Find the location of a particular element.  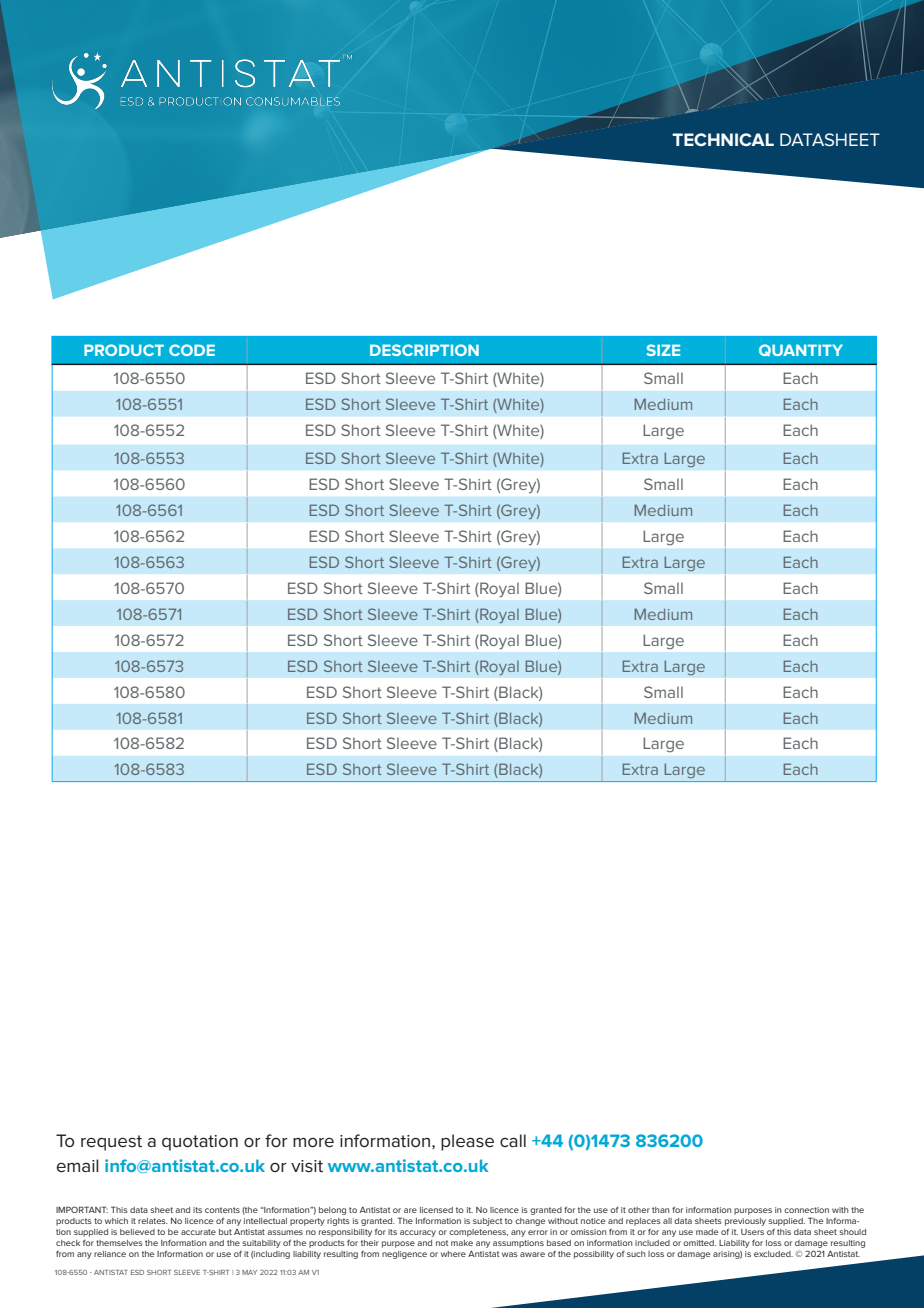

visit is located at coordinates (307, 1166).
